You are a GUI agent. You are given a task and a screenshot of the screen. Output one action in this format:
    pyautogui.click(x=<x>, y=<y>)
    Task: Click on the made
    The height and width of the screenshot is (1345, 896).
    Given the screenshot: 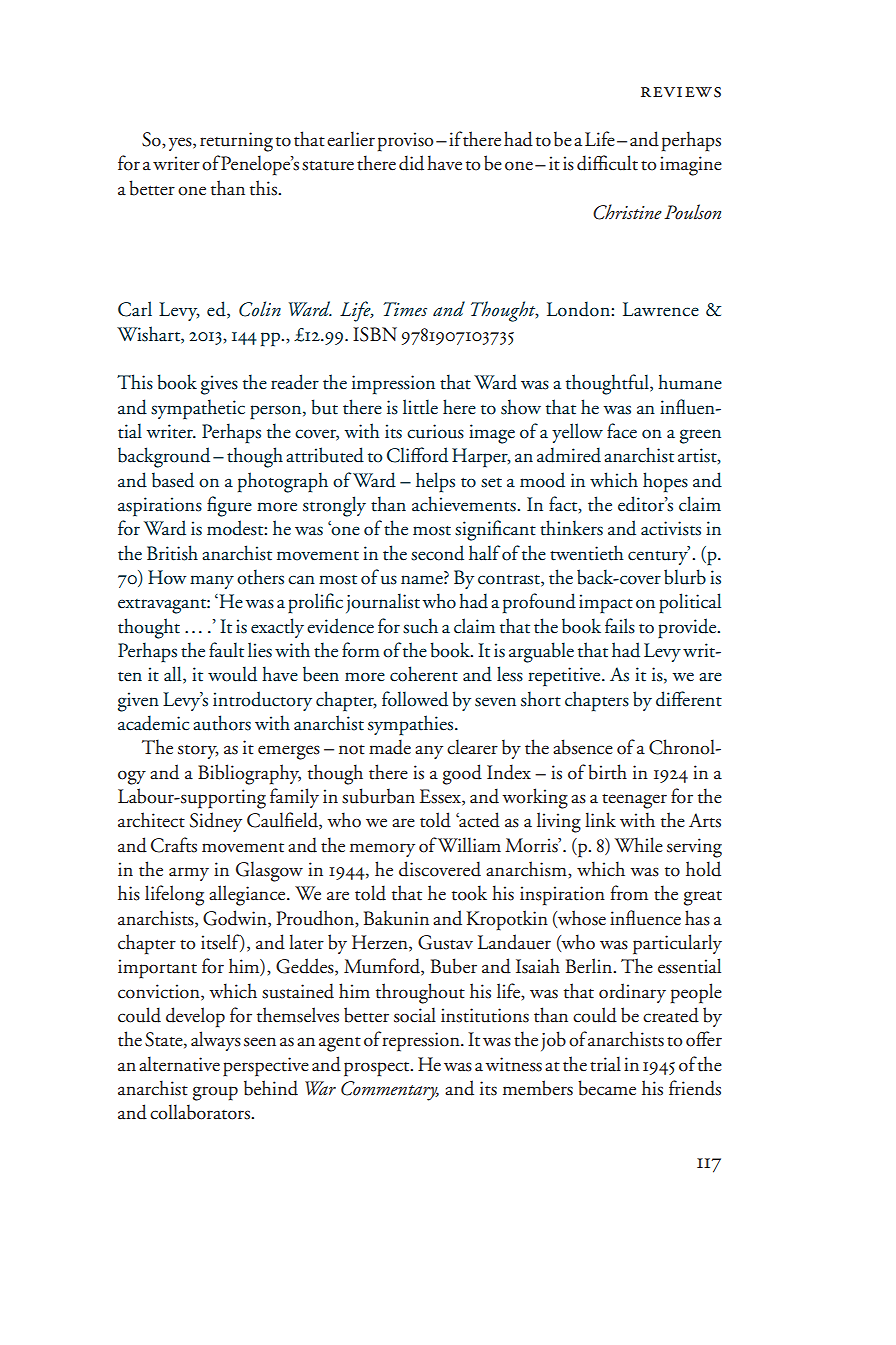 What is the action you would take?
    pyautogui.click(x=390, y=747)
